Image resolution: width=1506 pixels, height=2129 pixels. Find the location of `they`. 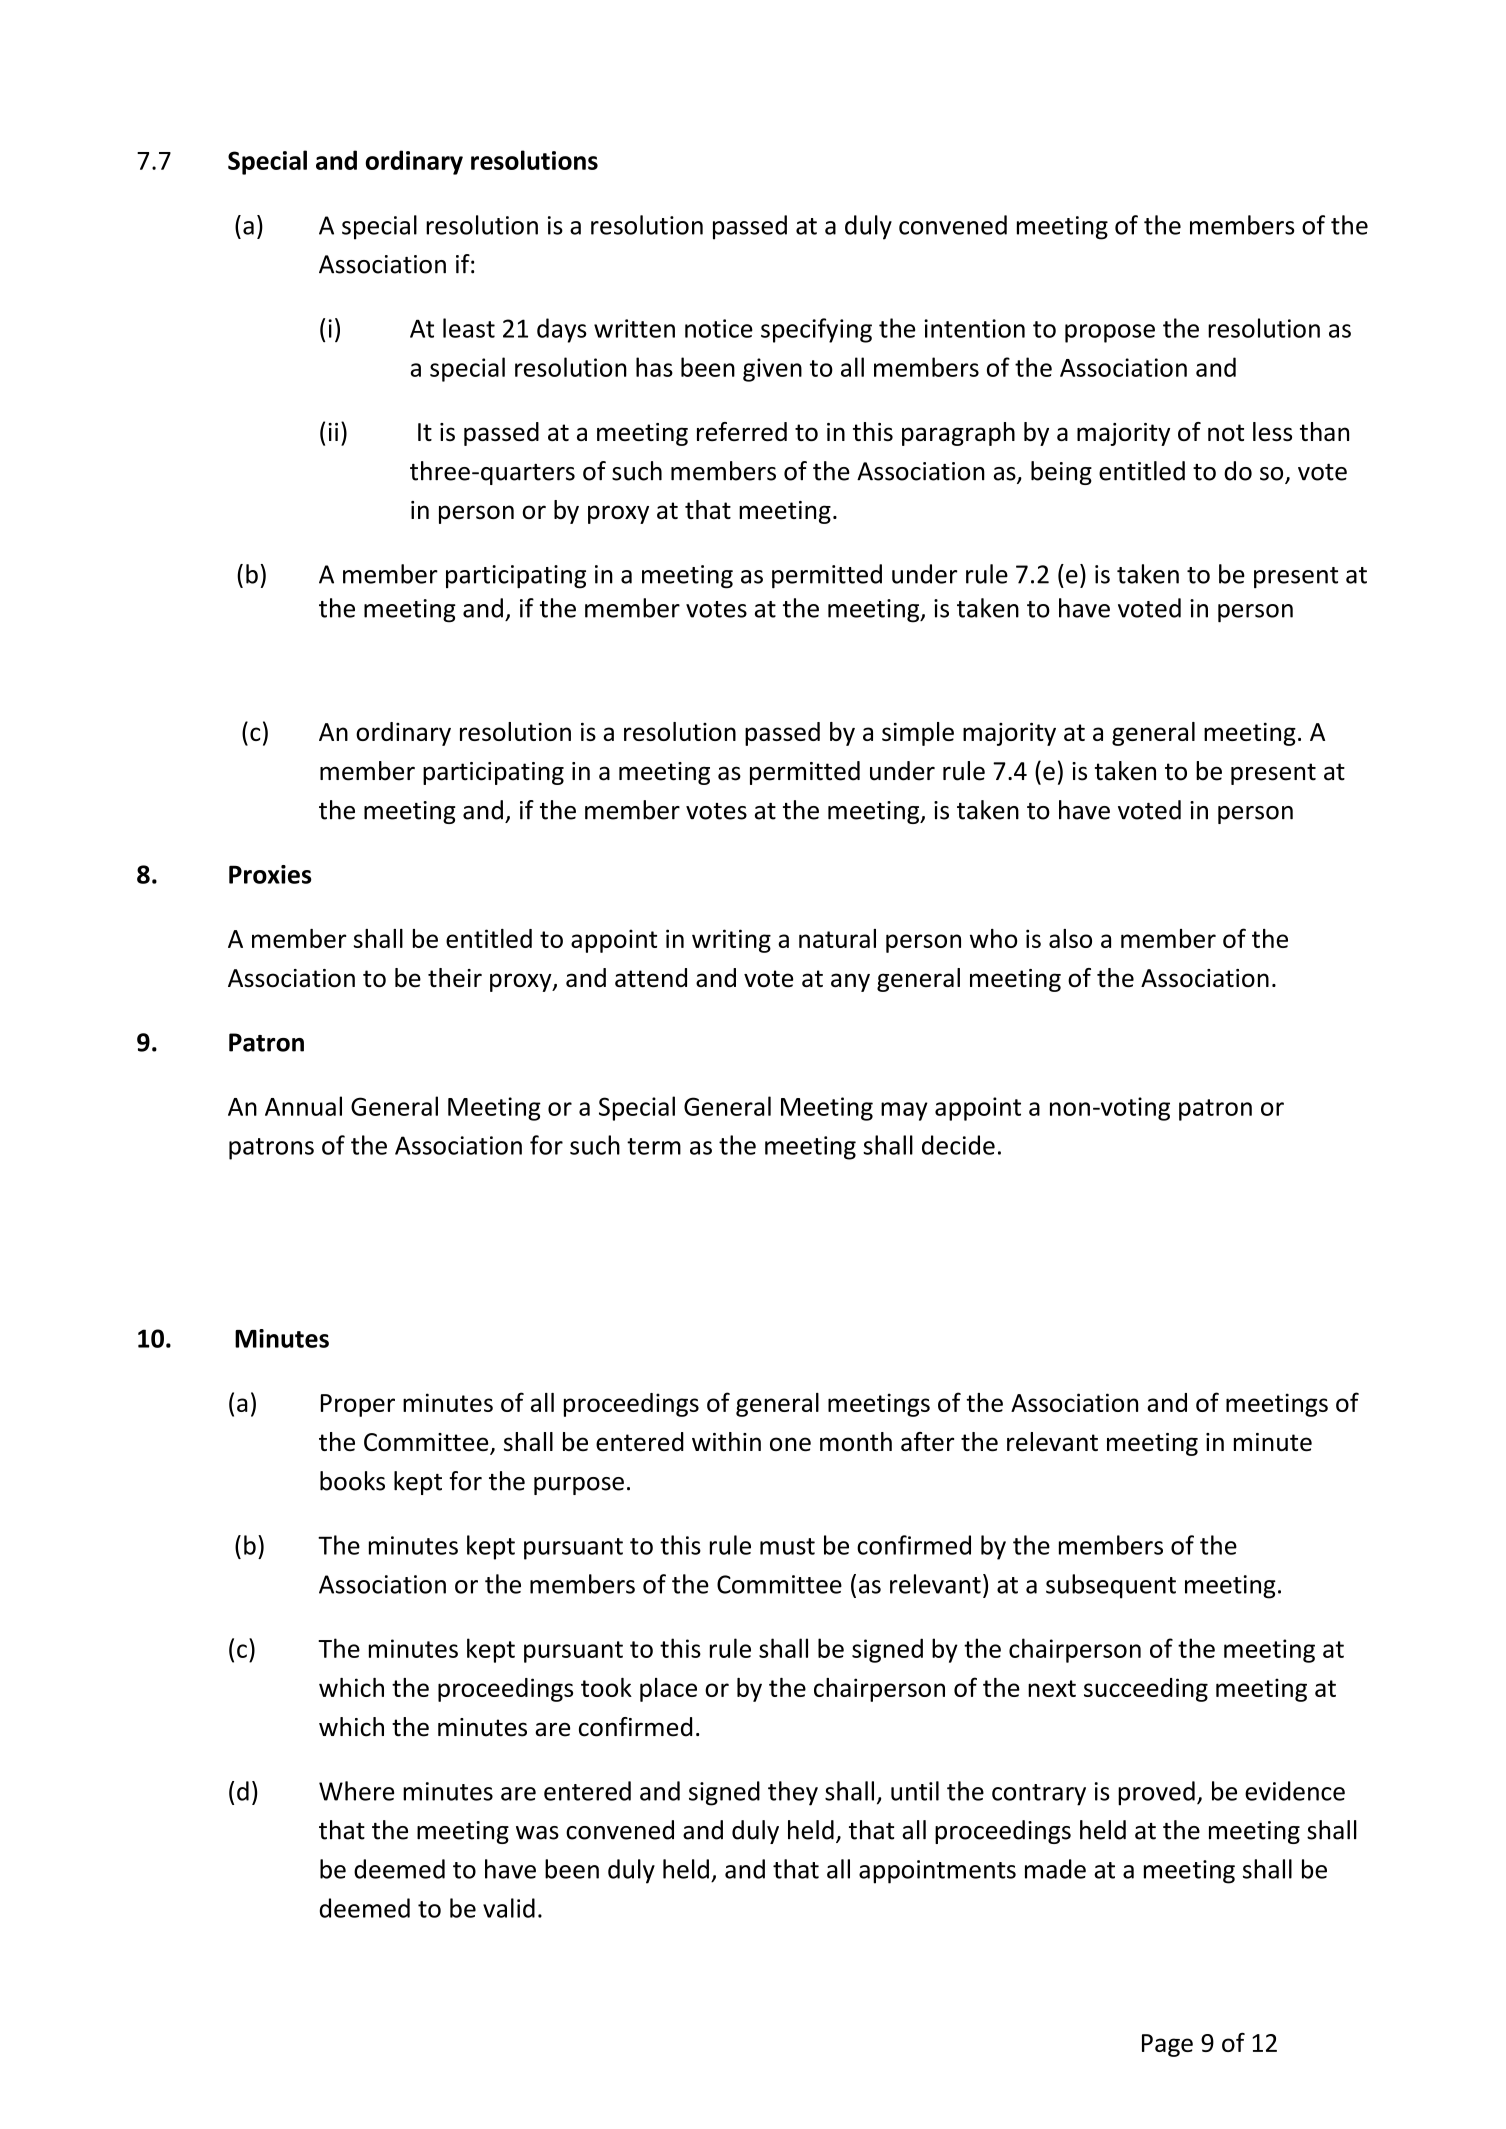

they is located at coordinates (793, 1793).
